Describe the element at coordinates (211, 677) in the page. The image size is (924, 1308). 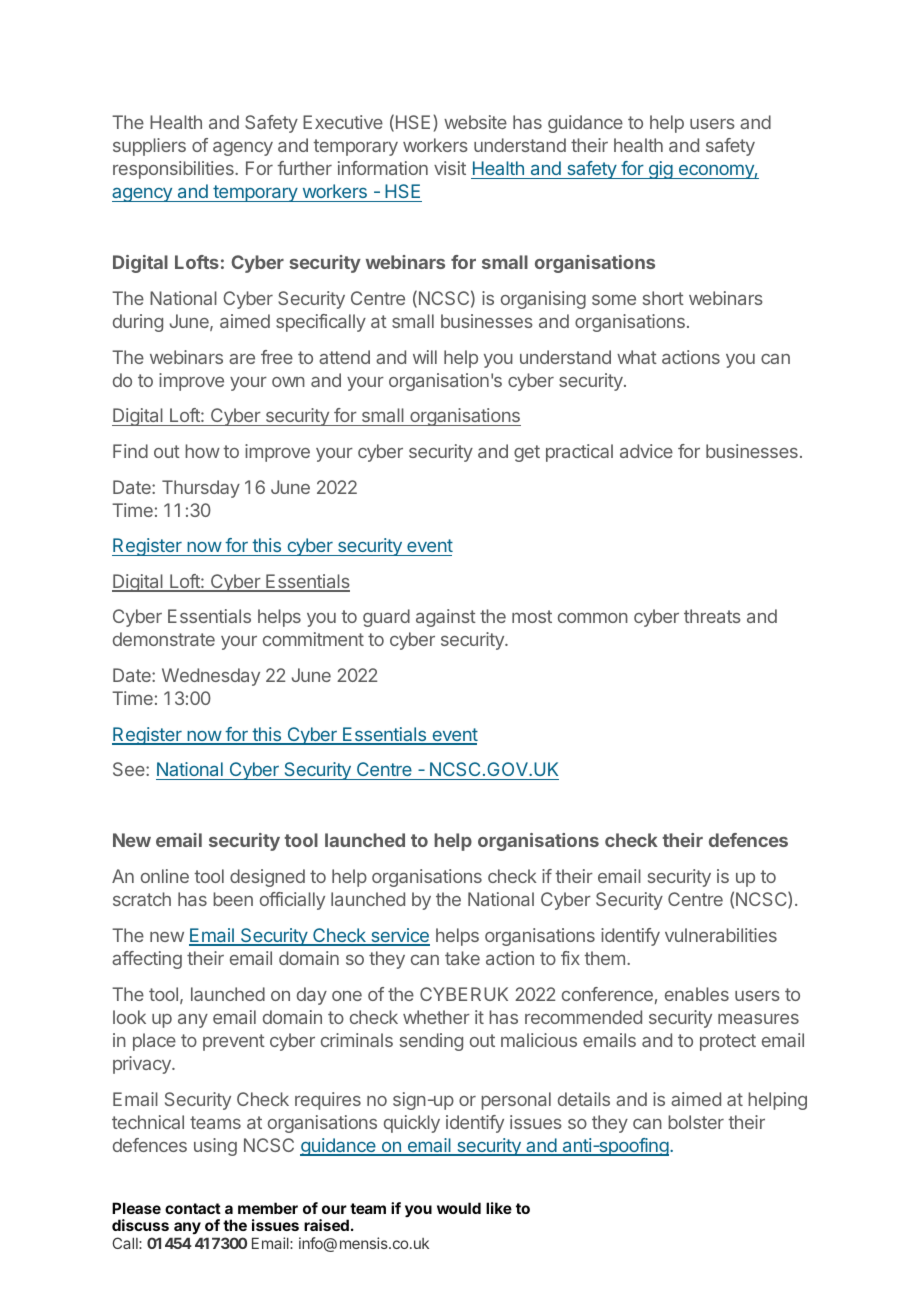
I see `Wednesday` at that location.
